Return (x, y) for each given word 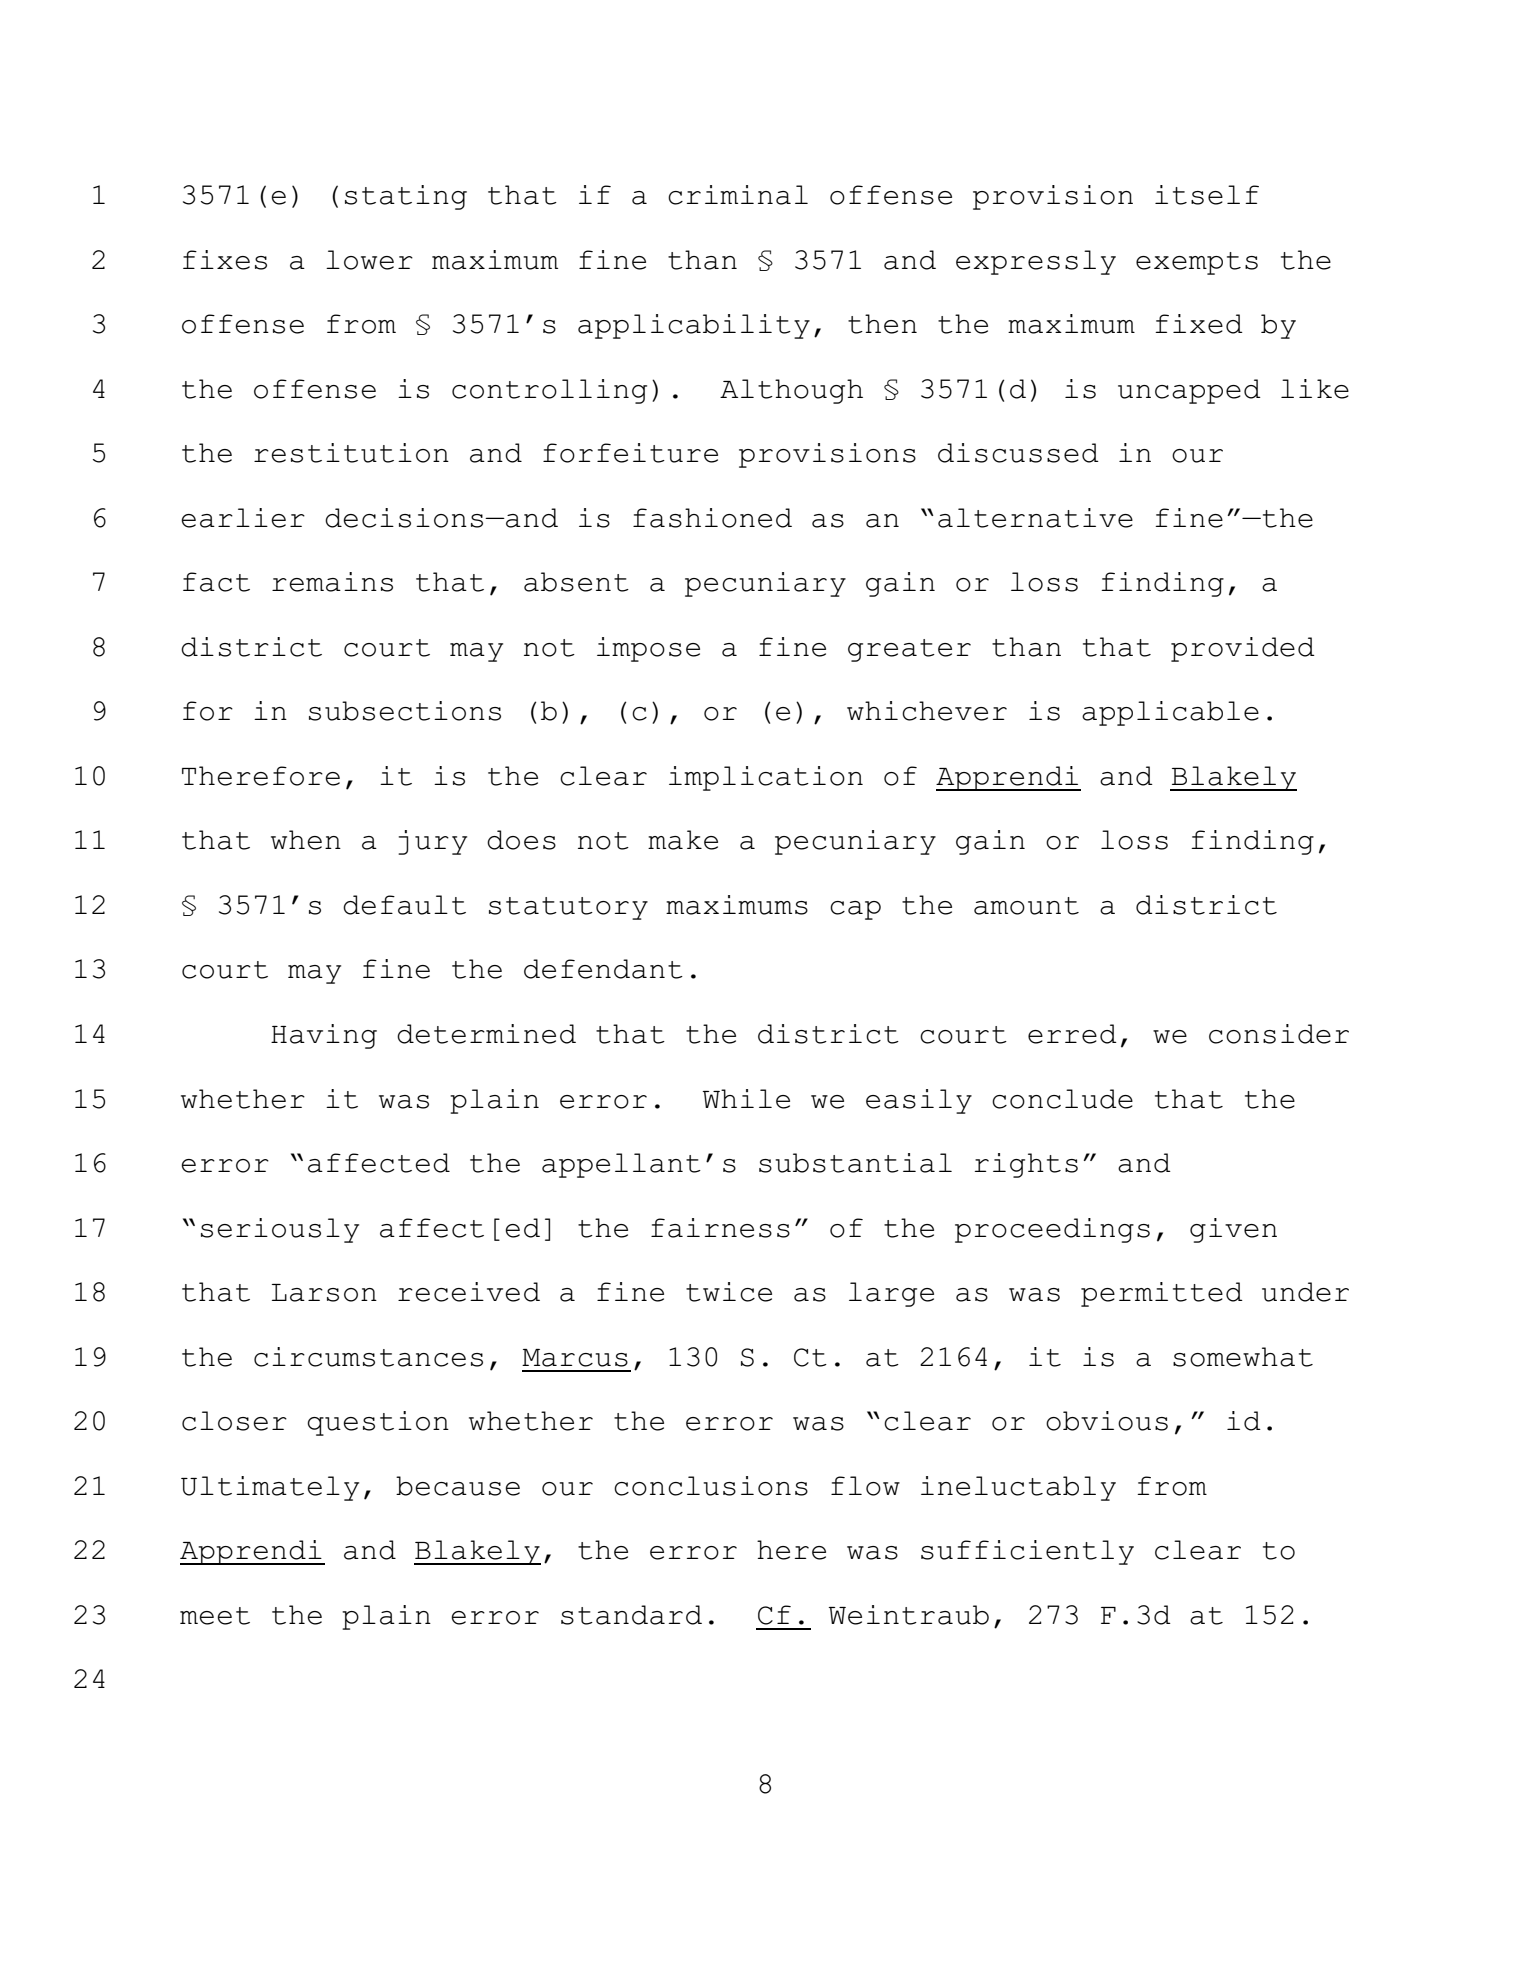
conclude (1062, 1099)
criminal (738, 195)
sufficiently (1027, 1552)
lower (369, 260)
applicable (1170, 713)
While (746, 1099)
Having (324, 1036)
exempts (1197, 263)
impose (648, 649)
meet (215, 1616)
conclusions (711, 1486)
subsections (405, 711)
